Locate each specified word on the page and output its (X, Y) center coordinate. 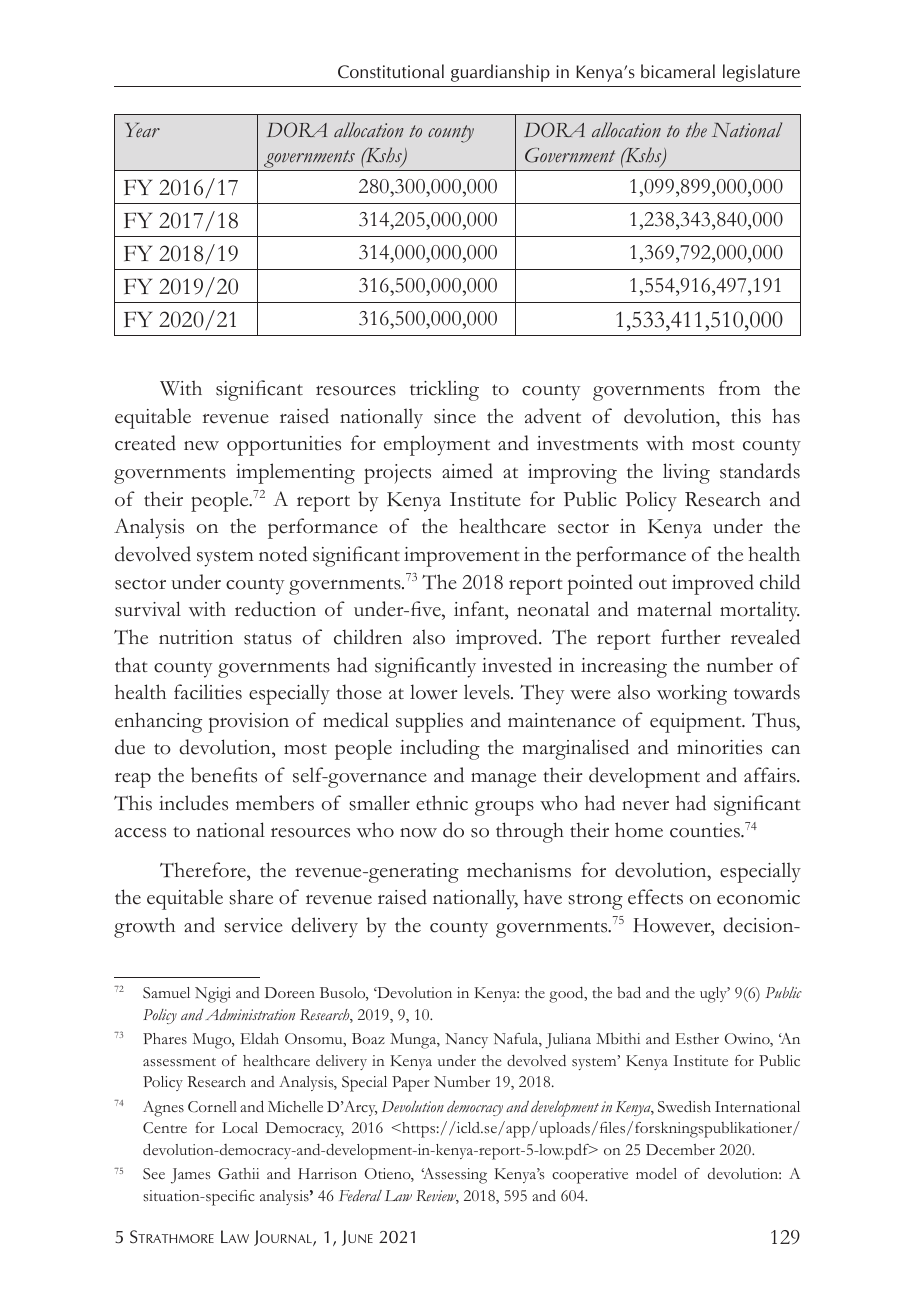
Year (142, 130)
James (190, 1176)
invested (517, 665)
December (680, 1149)
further (691, 637)
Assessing (454, 1176)
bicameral (678, 71)
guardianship (500, 73)
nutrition (196, 637)
